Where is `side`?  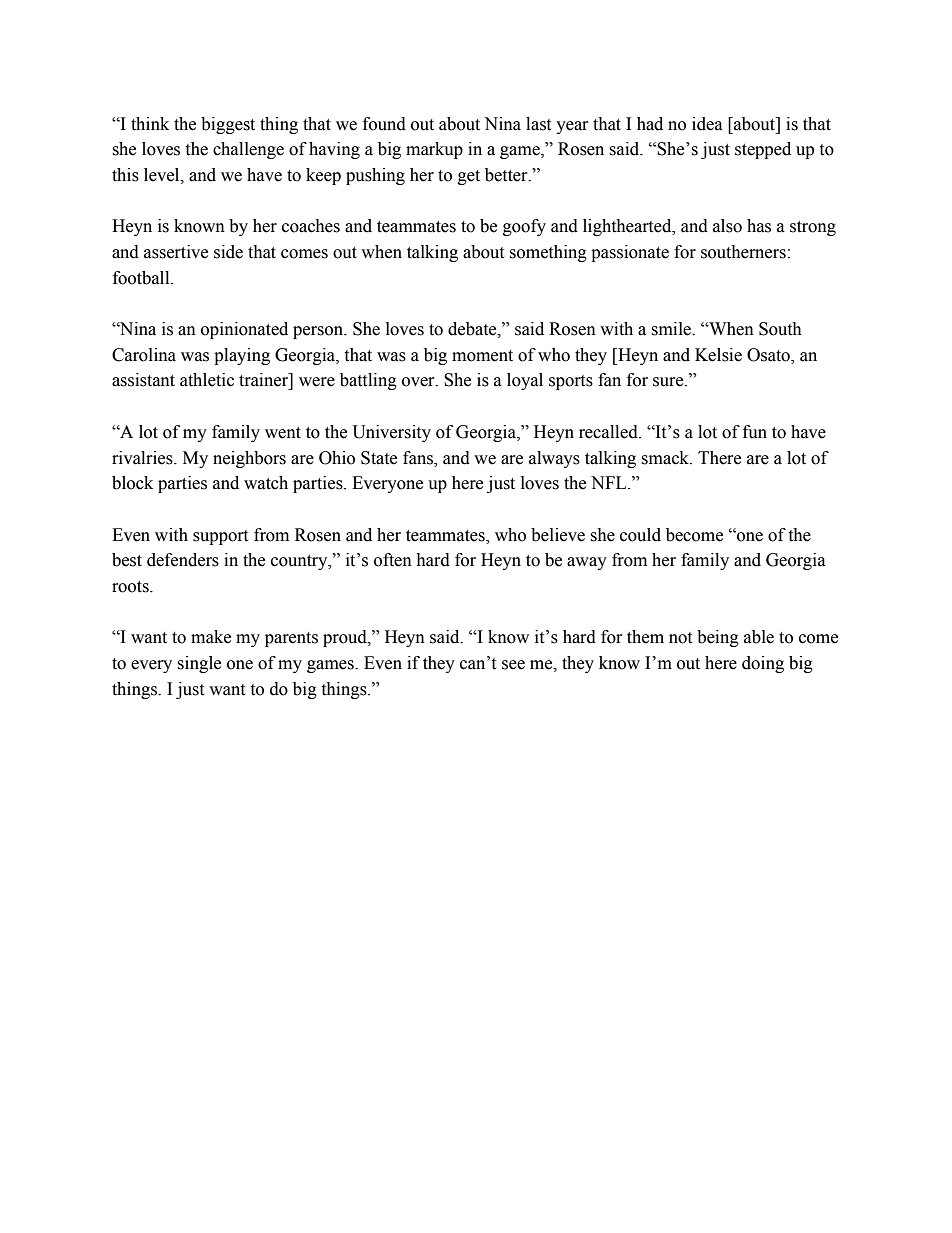
side is located at coordinates (228, 252).
